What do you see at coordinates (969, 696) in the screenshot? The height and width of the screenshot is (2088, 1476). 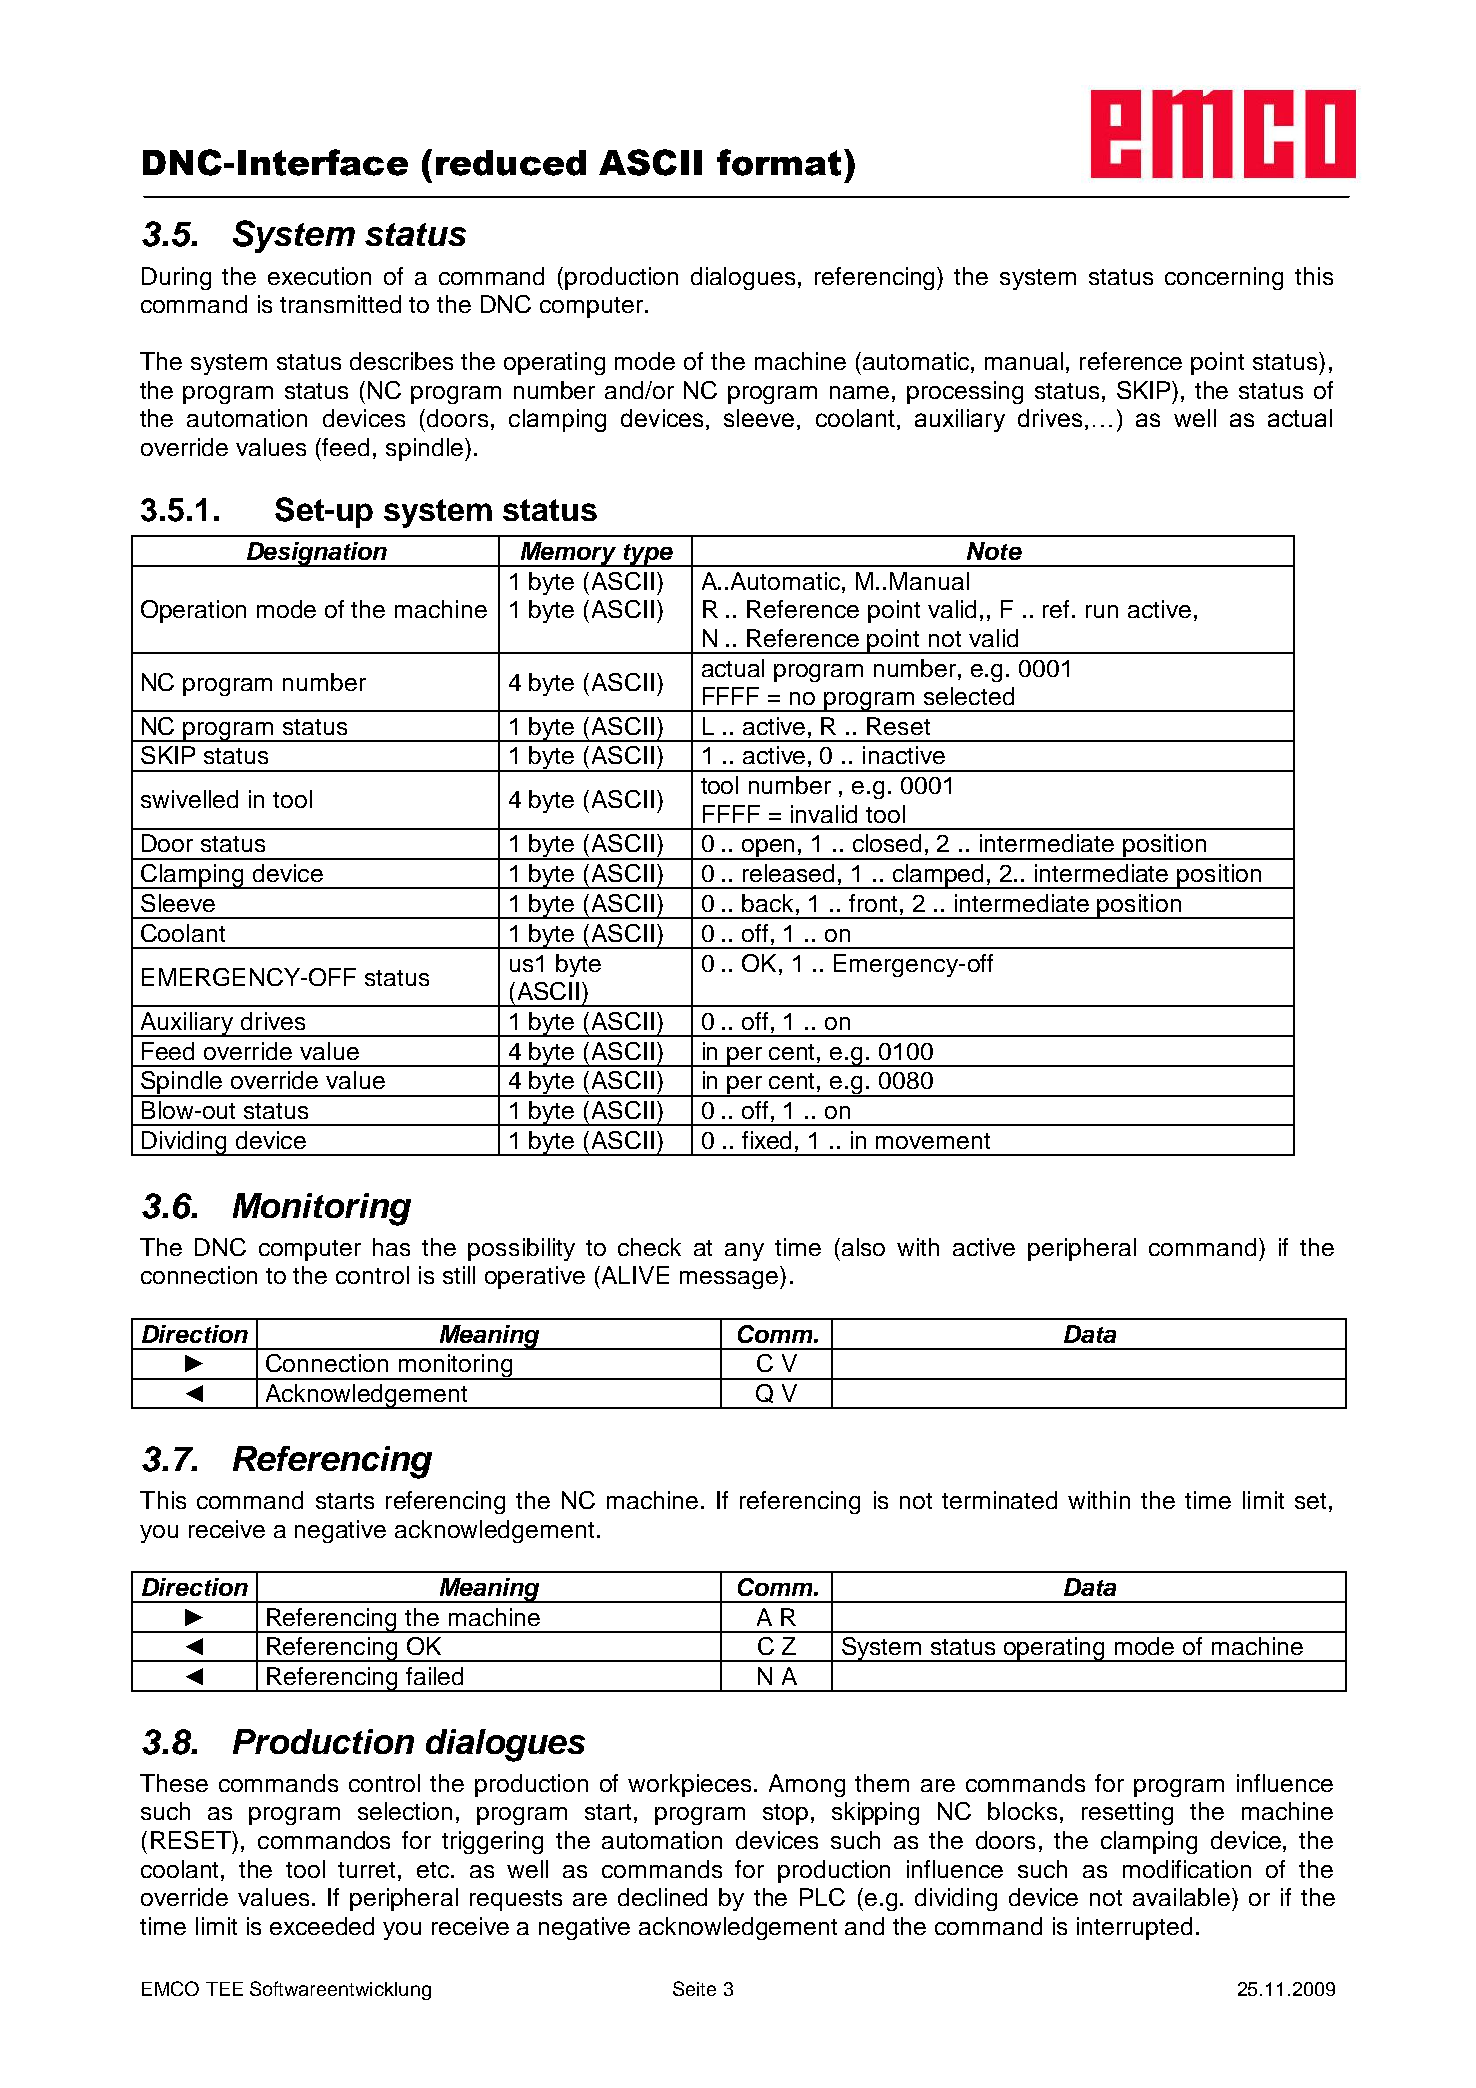 I see `selected` at bounding box center [969, 696].
